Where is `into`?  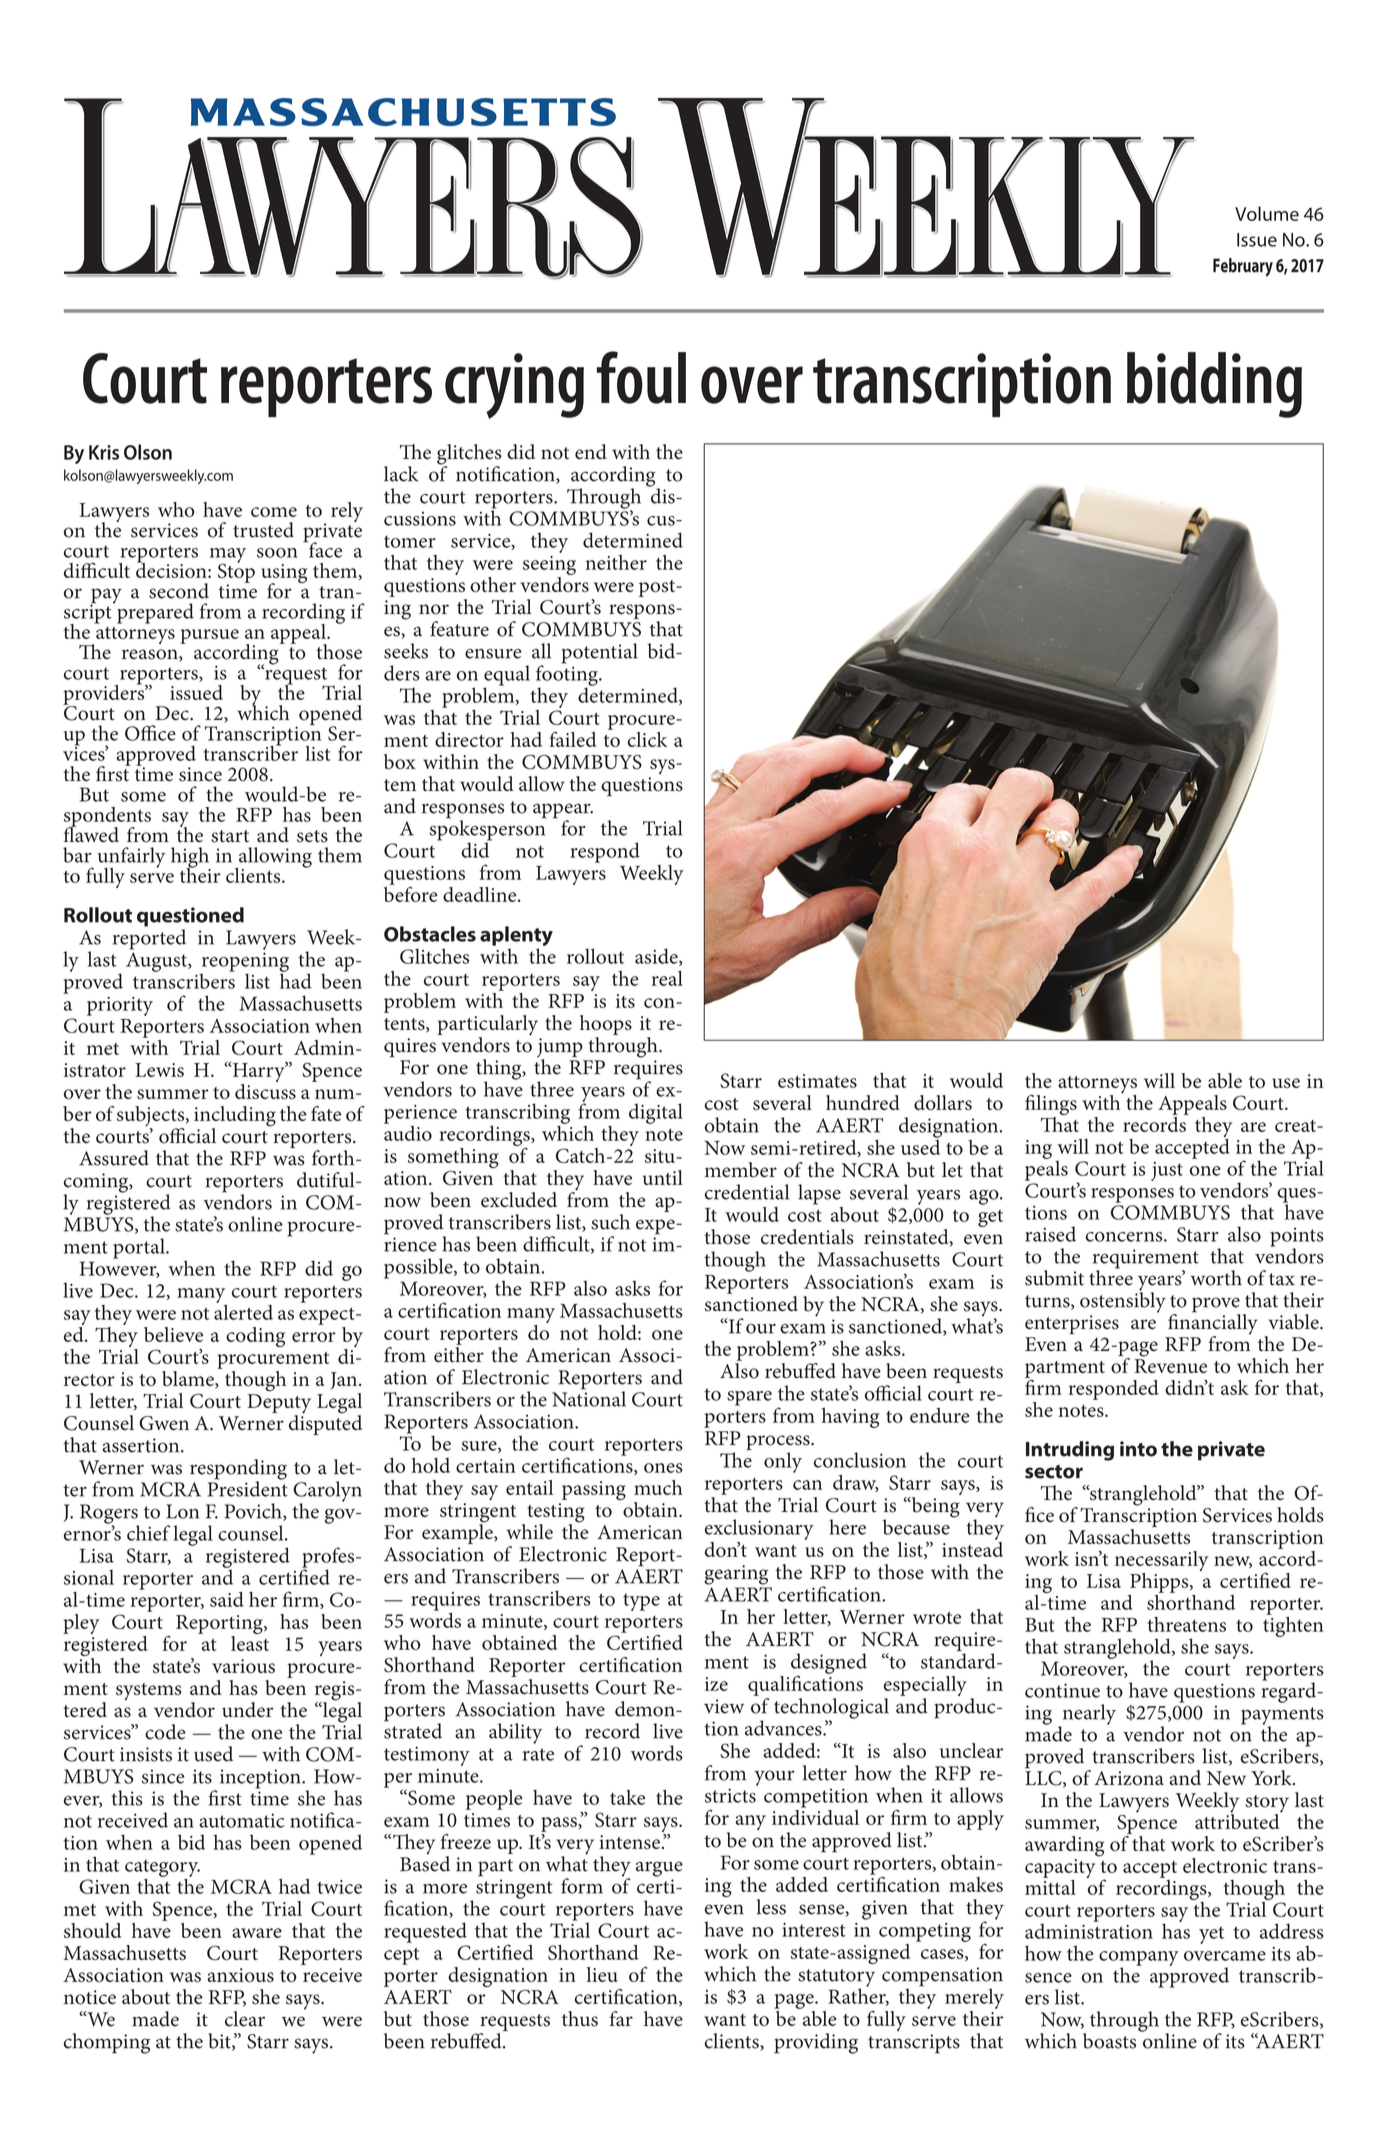 into is located at coordinates (1138, 1449).
